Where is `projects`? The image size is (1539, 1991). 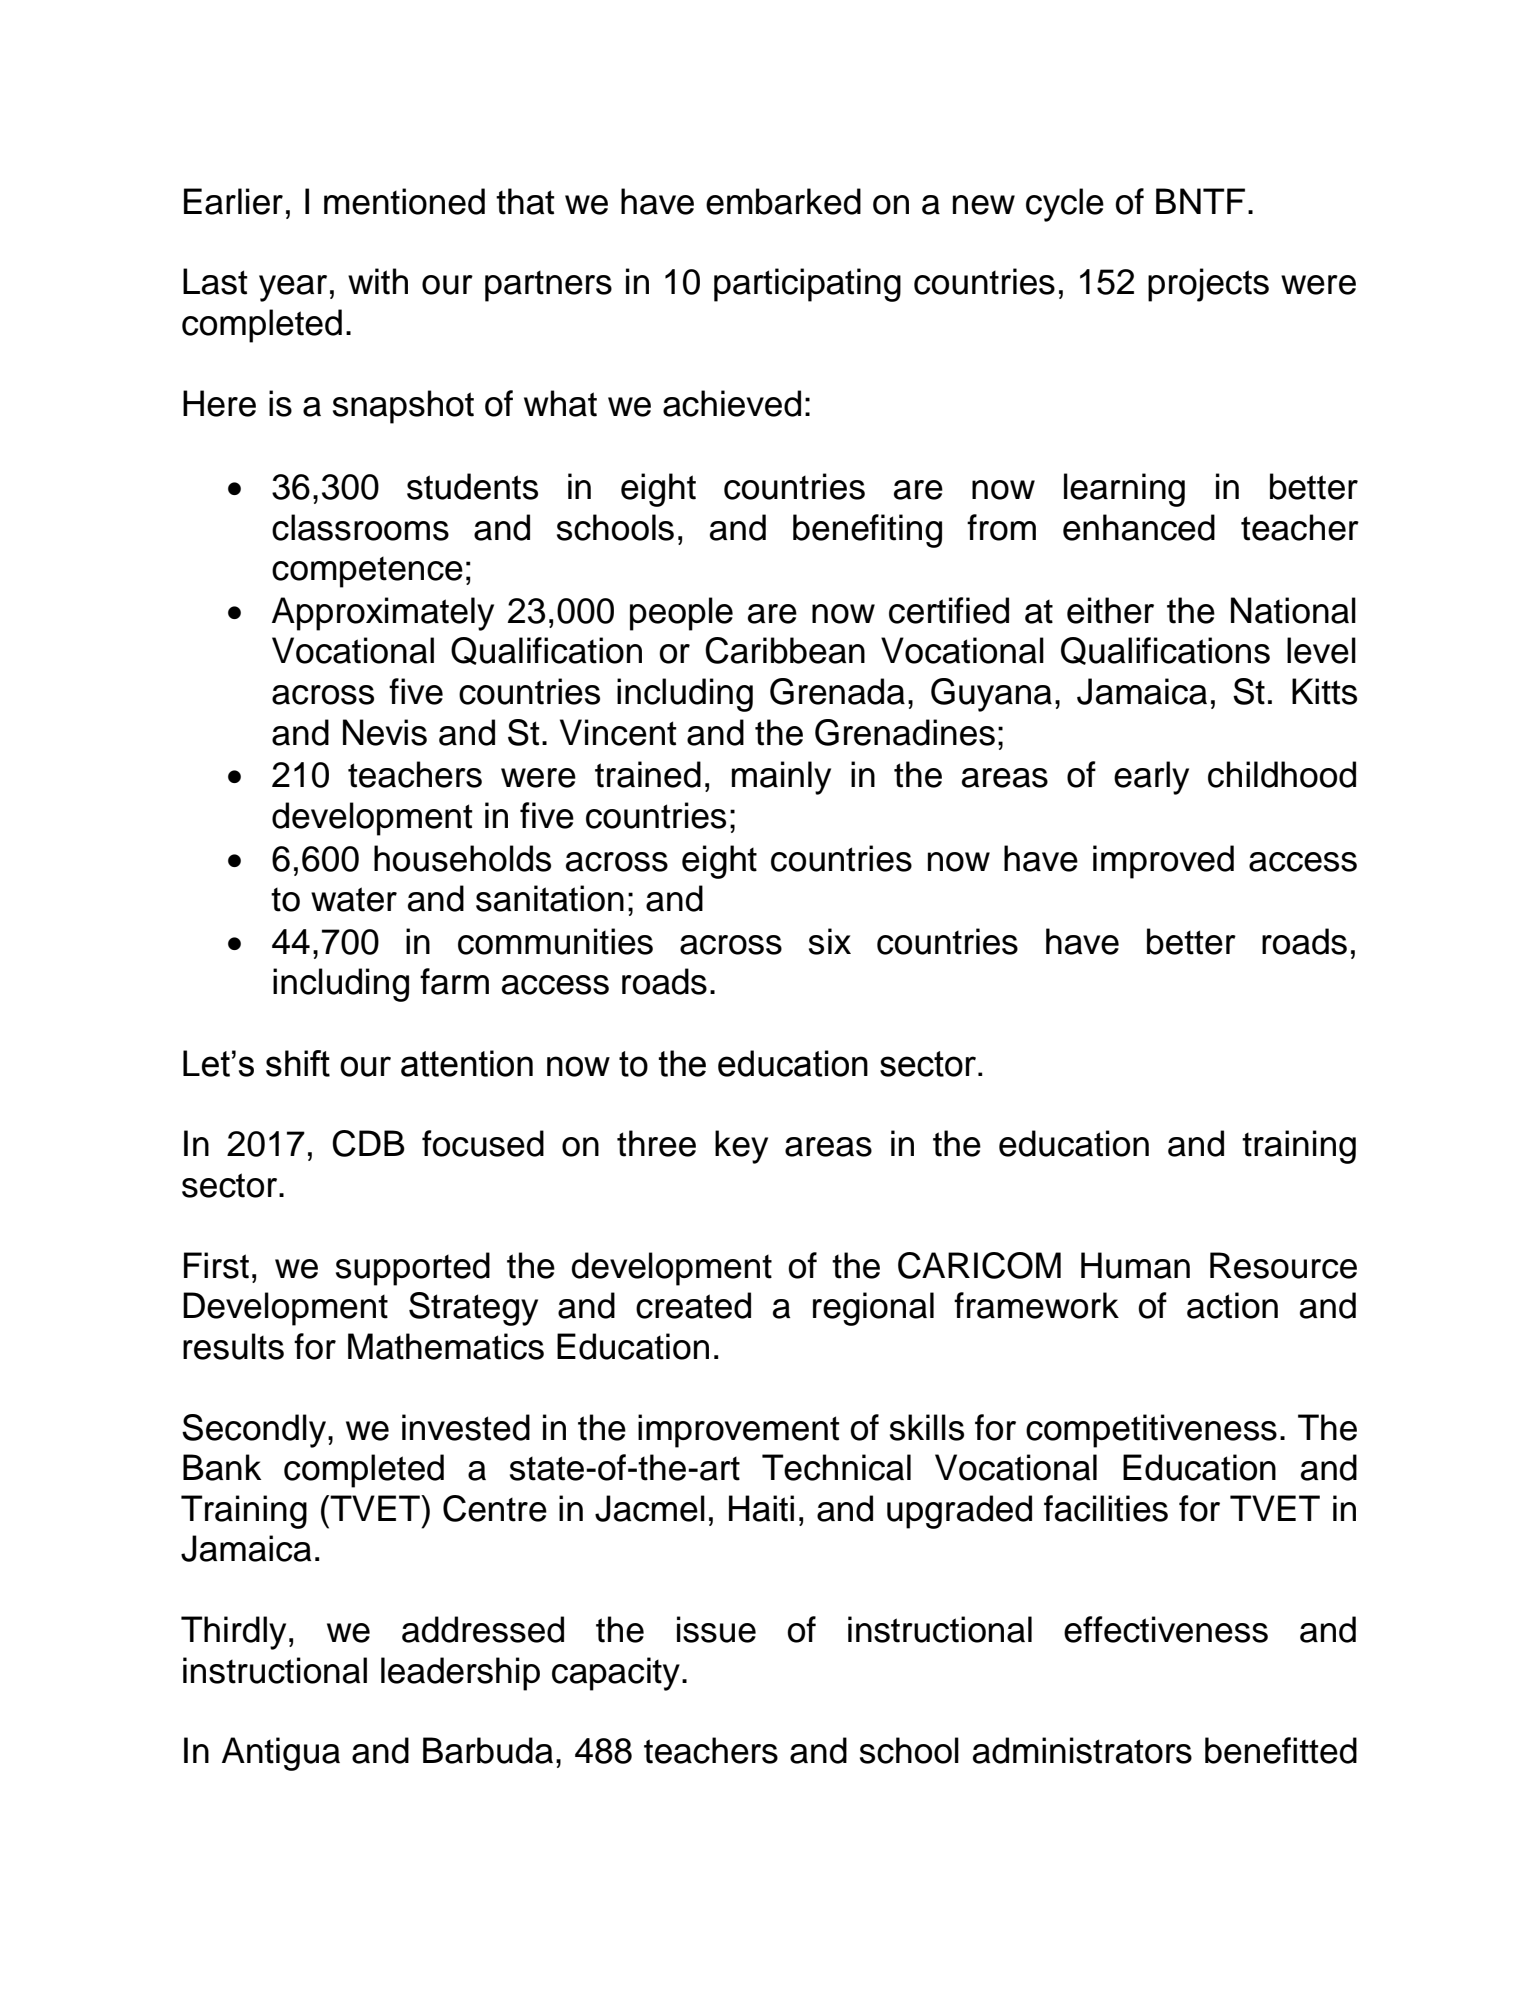 projects is located at coordinates (1208, 285).
